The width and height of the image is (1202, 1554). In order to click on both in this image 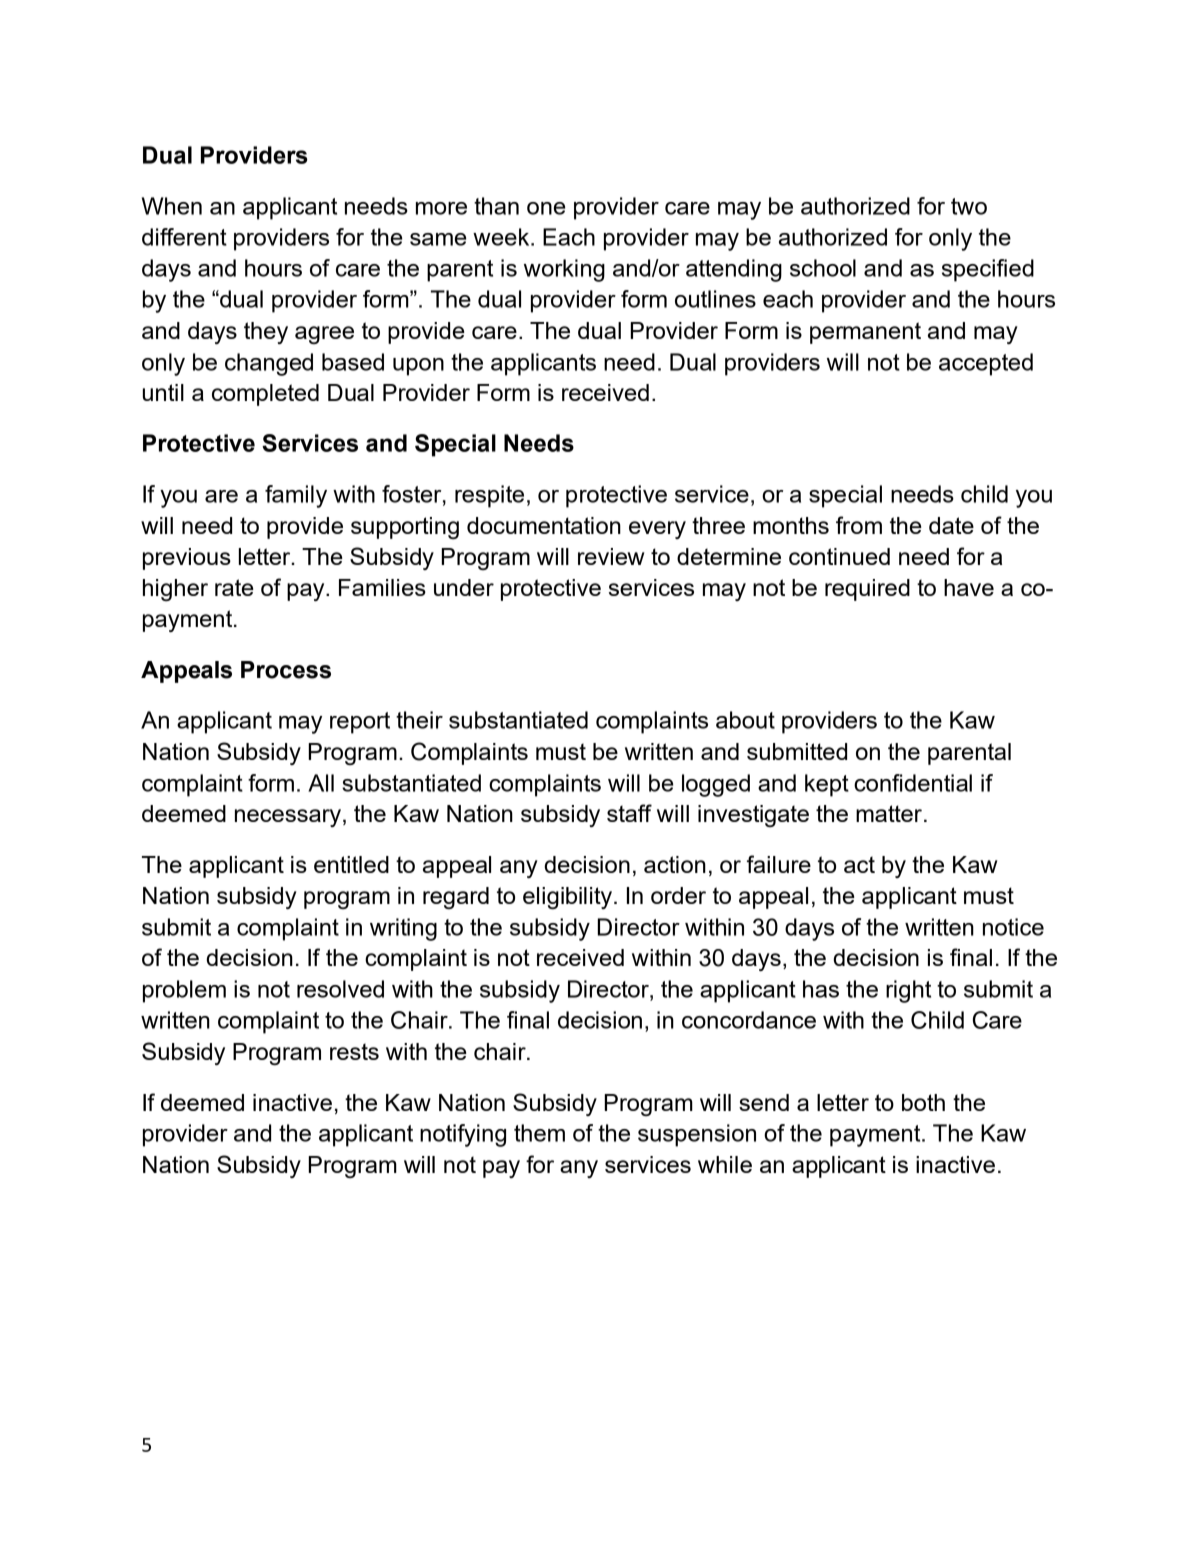, I will do `click(923, 1102)`.
